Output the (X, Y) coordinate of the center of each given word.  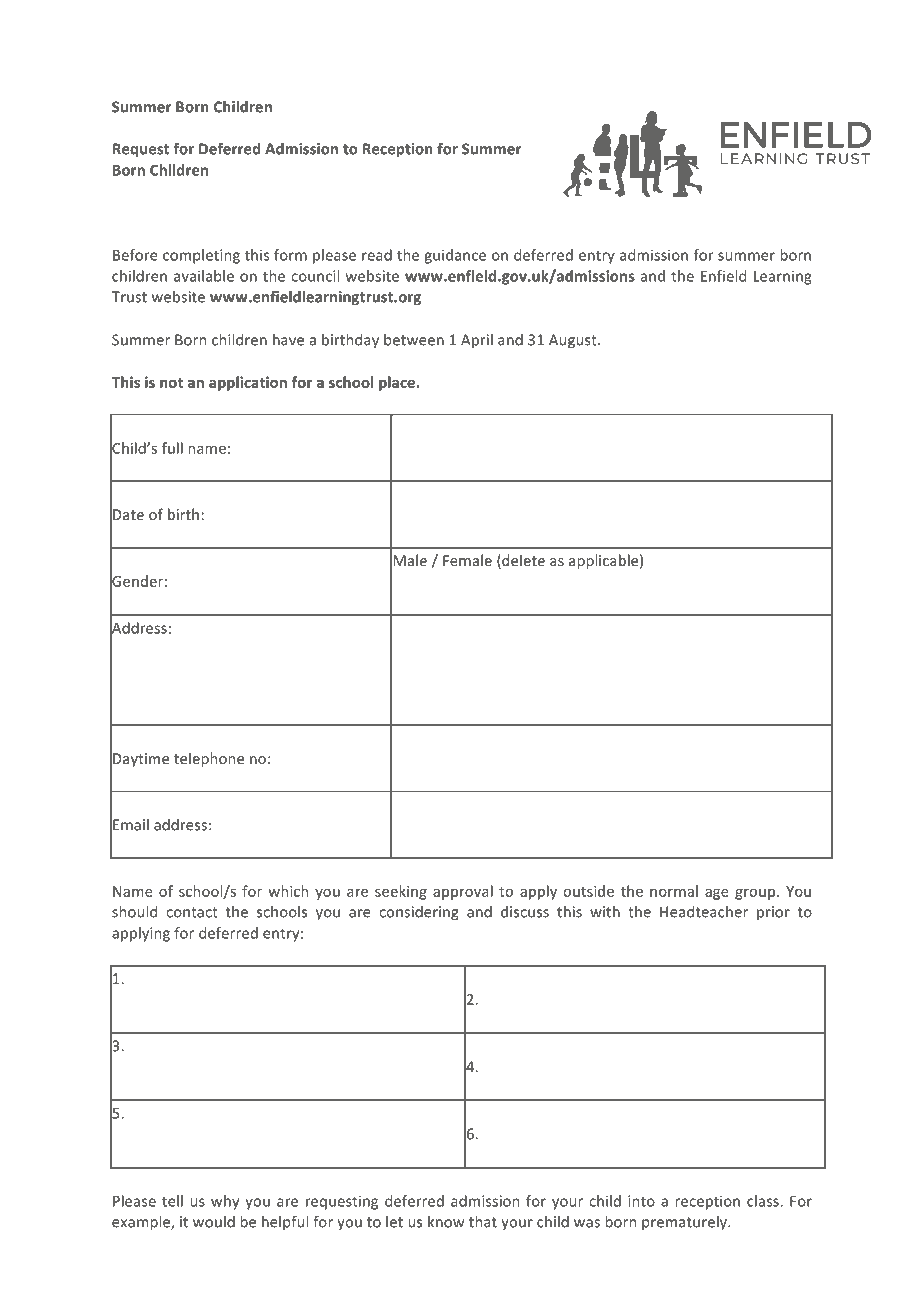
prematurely (685, 1223)
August (574, 341)
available (204, 276)
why (225, 1202)
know (446, 1222)
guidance (455, 256)
